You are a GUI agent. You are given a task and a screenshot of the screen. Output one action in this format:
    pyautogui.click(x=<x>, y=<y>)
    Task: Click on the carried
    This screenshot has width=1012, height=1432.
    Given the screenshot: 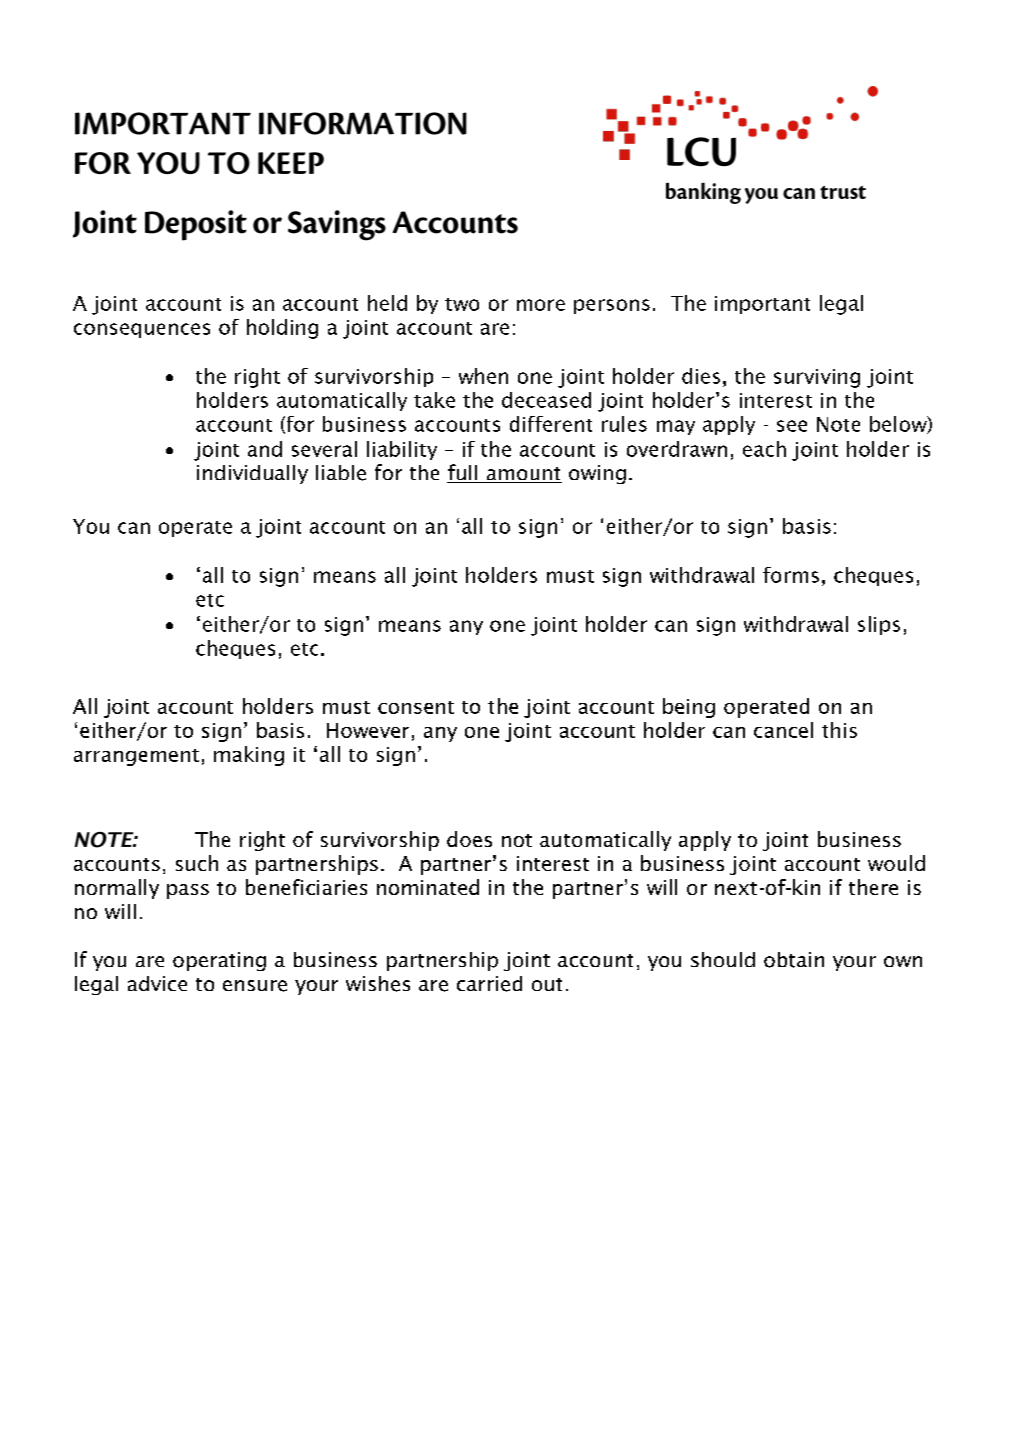 What is the action you would take?
    pyautogui.click(x=489, y=984)
